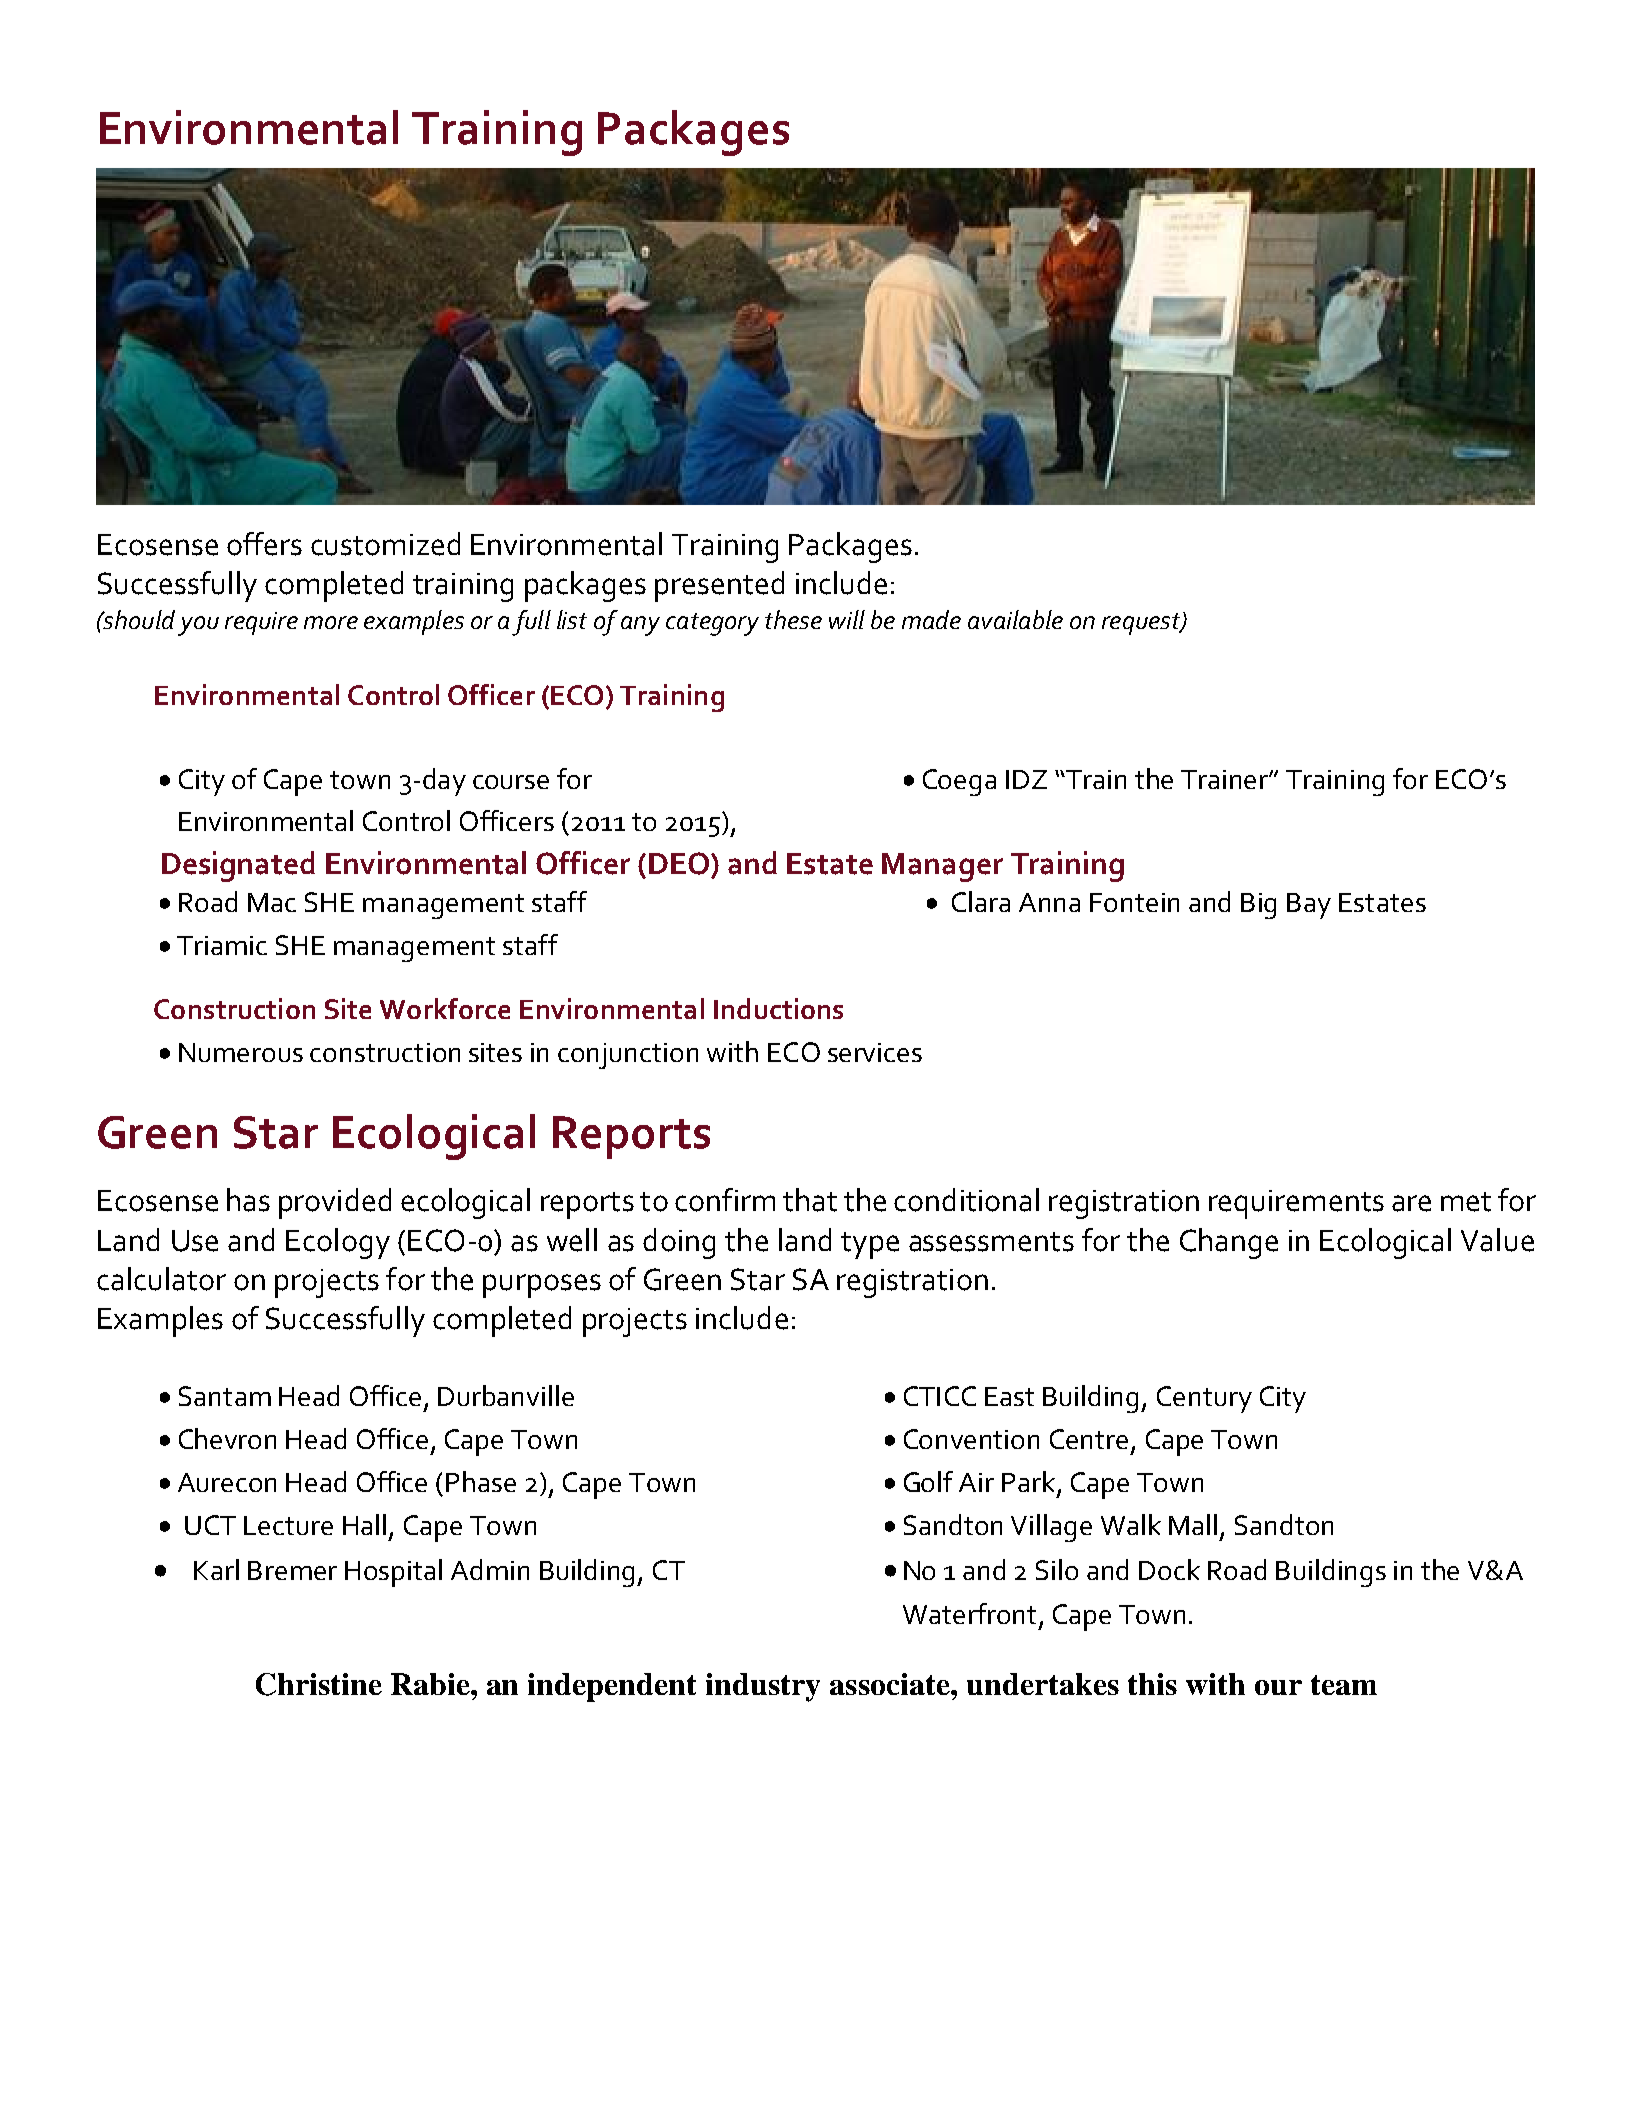 The width and height of the screenshot is (1635, 2116). Describe the element at coordinates (1009, 1396) in the screenshot. I see `East` at that location.
